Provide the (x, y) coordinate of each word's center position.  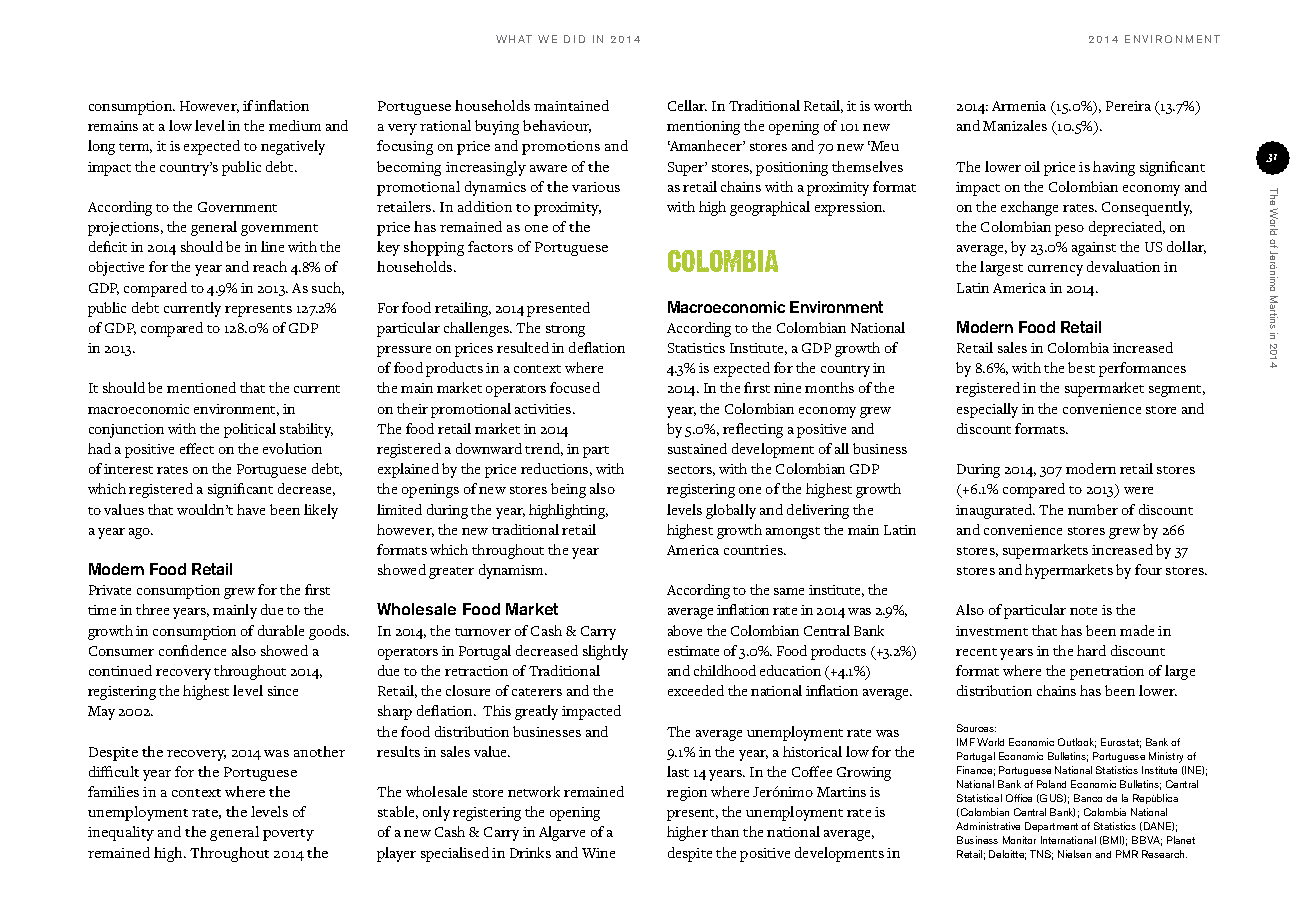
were (1138, 490)
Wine (598, 853)
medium (295, 125)
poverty (288, 835)
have (251, 509)
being (568, 490)
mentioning (703, 128)
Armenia (1019, 106)
